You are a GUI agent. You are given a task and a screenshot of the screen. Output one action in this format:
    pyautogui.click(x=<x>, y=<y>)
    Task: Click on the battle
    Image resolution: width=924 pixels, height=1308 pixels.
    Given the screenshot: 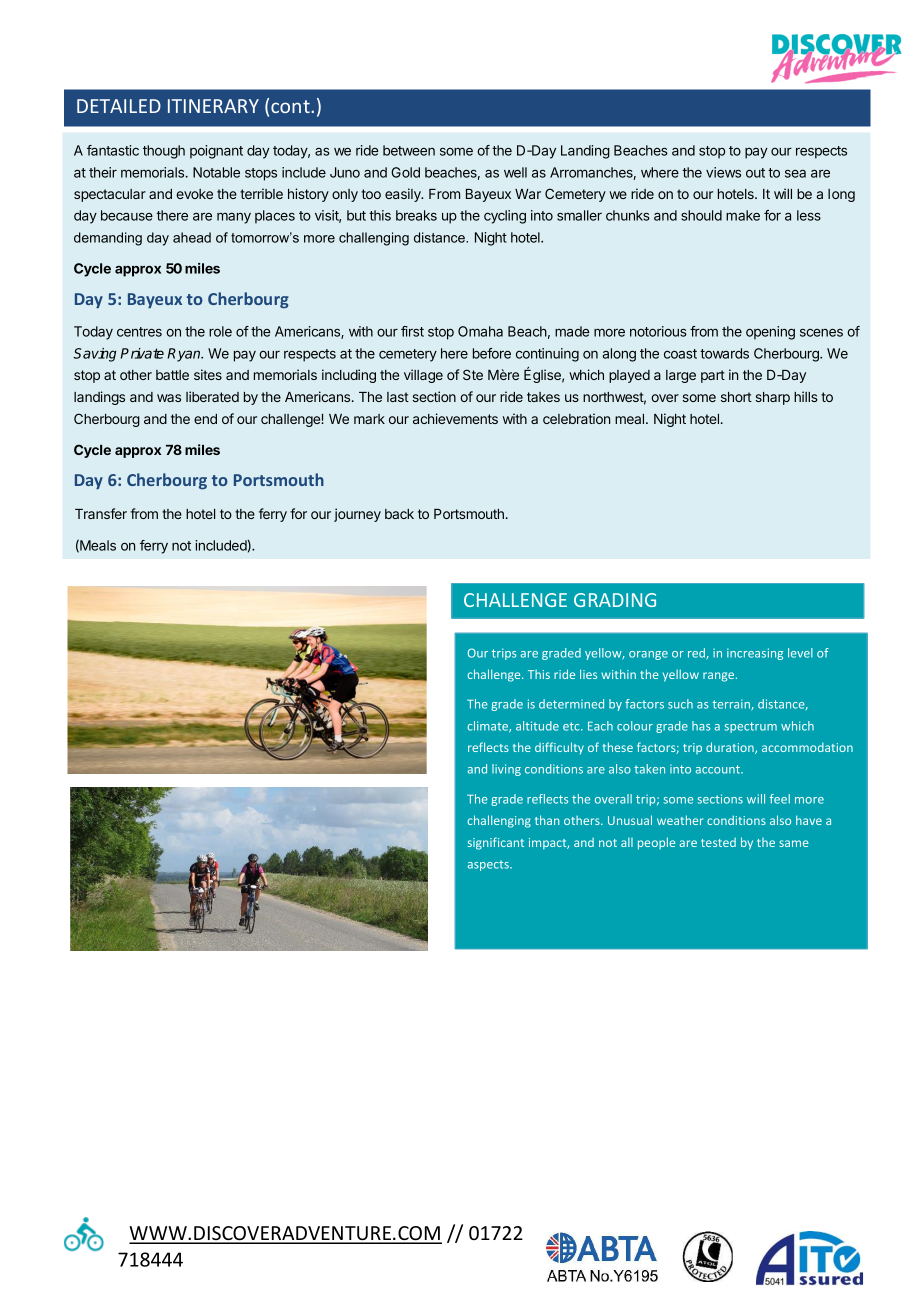 What is the action you would take?
    pyautogui.click(x=172, y=375)
